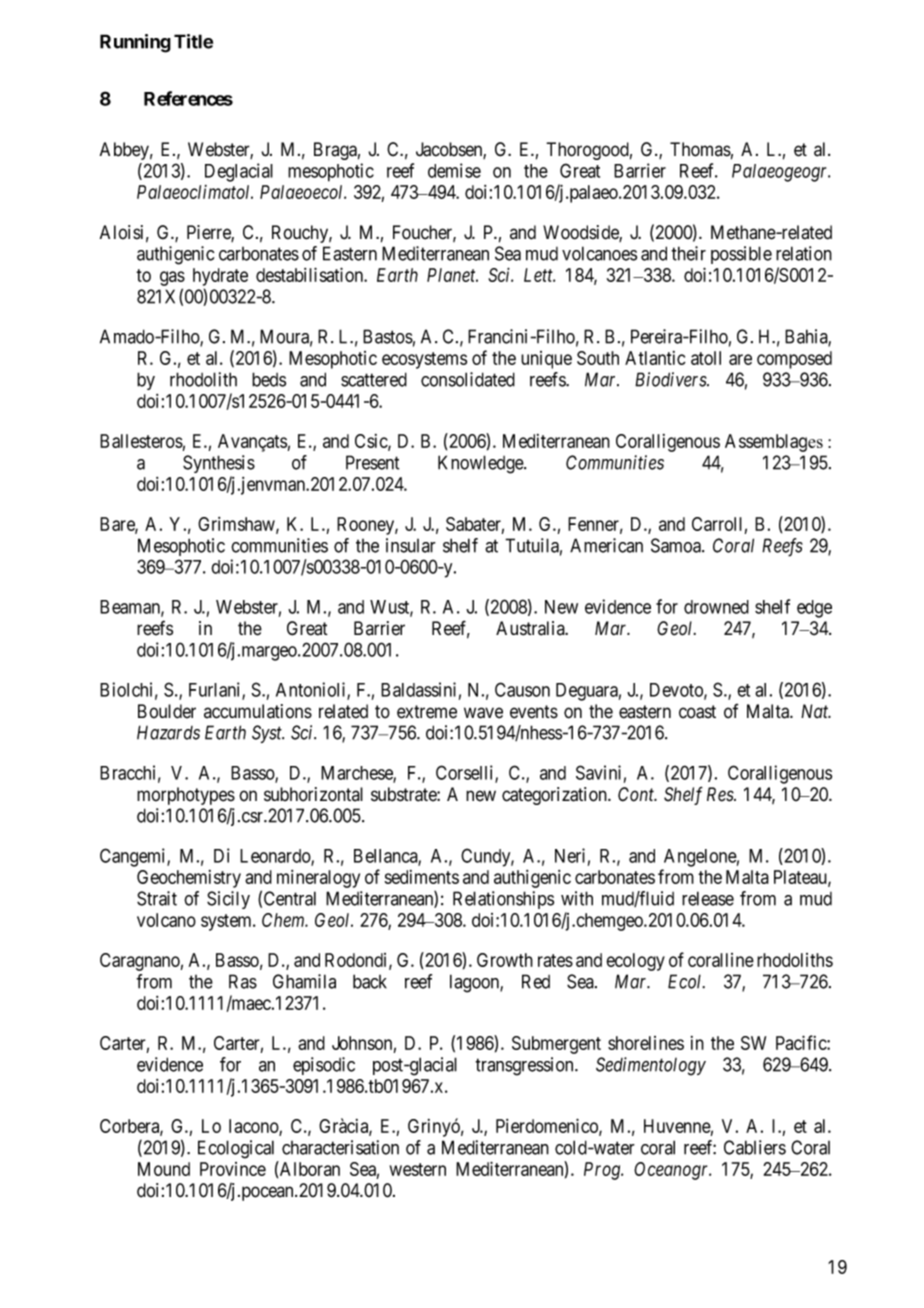 Image resolution: width=924 pixels, height=1308 pixels. I want to click on Prog, so click(603, 1171).
